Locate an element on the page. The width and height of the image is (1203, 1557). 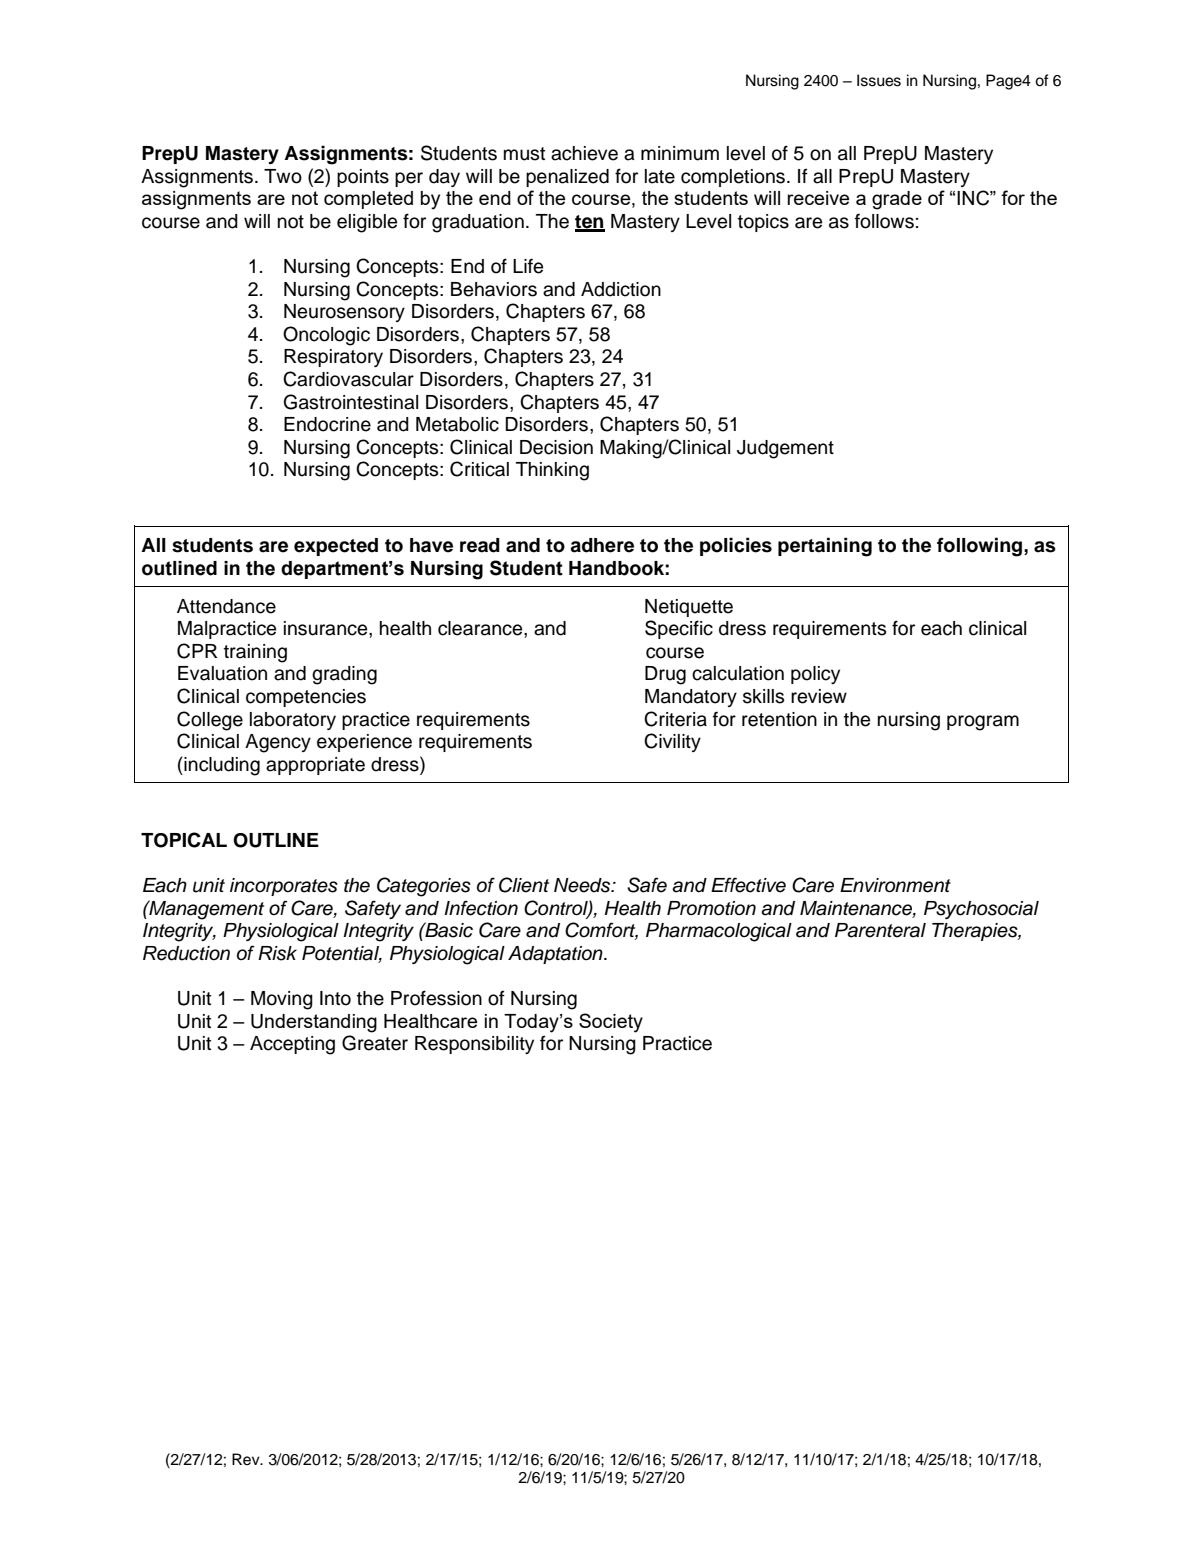
Issues is located at coordinates (879, 80).
